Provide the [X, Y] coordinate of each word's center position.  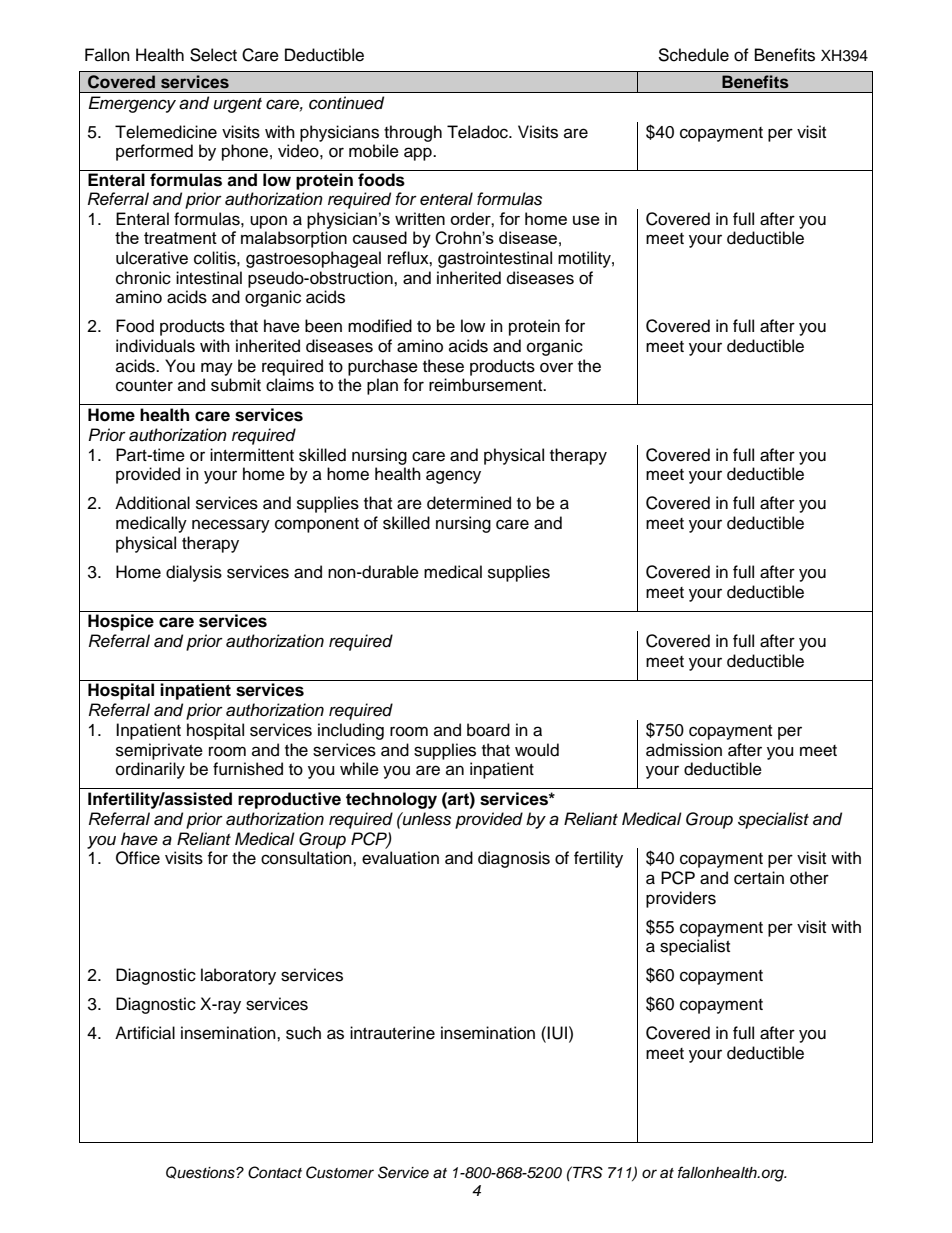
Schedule [693, 55]
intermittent [252, 455]
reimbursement [487, 385]
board [488, 730]
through [413, 133]
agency [453, 477]
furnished [248, 769]
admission [684, 750]
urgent [238, 105]
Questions [201, 1172]
